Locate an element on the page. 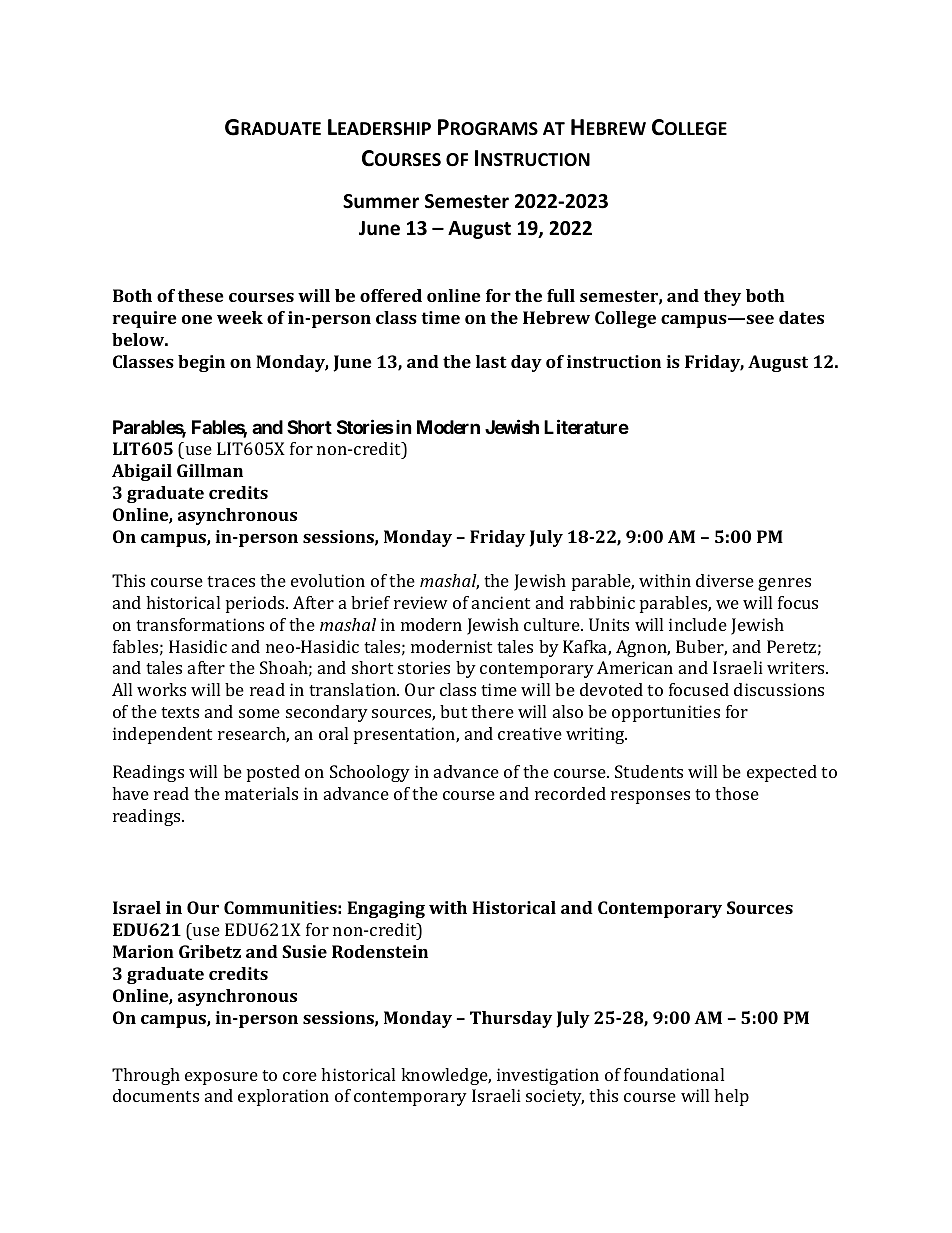 Image resolution: width=952 pixels, height=1233 pixels. ancient is located at coordinates (501, 602).
